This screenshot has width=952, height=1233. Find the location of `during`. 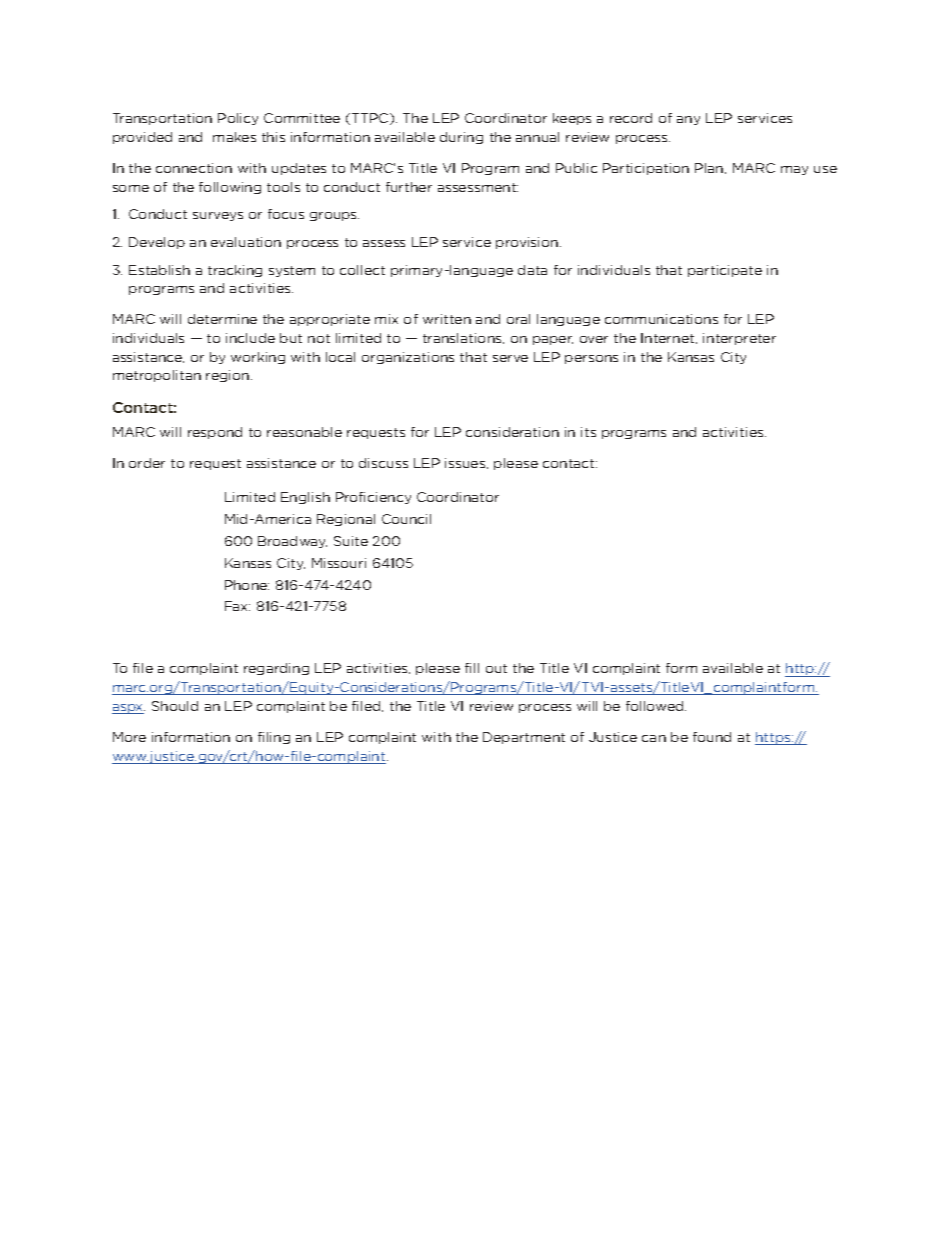

during is located at coordinates (461, 138).
